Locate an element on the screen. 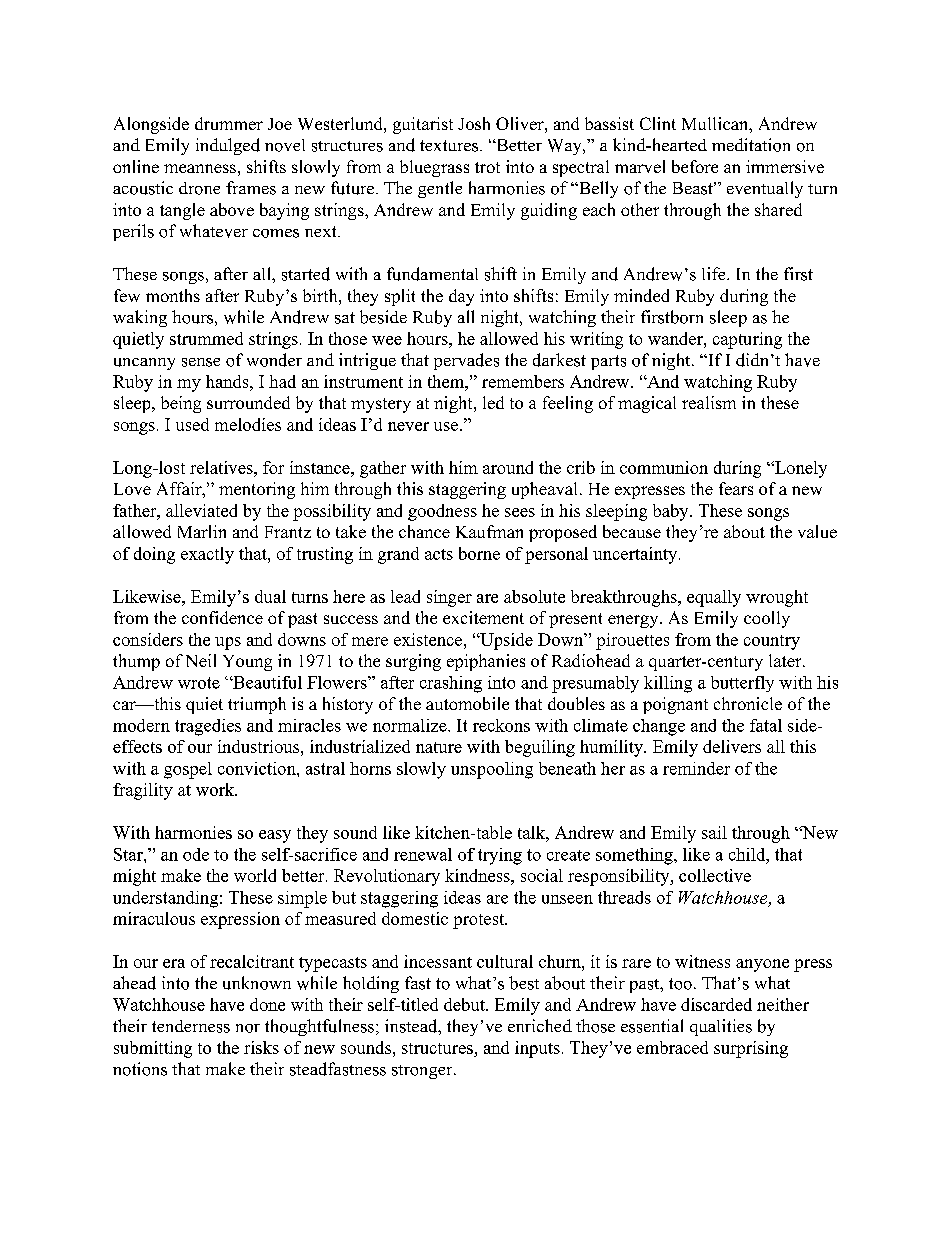 The height and width of the screenshot is (1233, 952). work is located at coordinates (216, 789).
